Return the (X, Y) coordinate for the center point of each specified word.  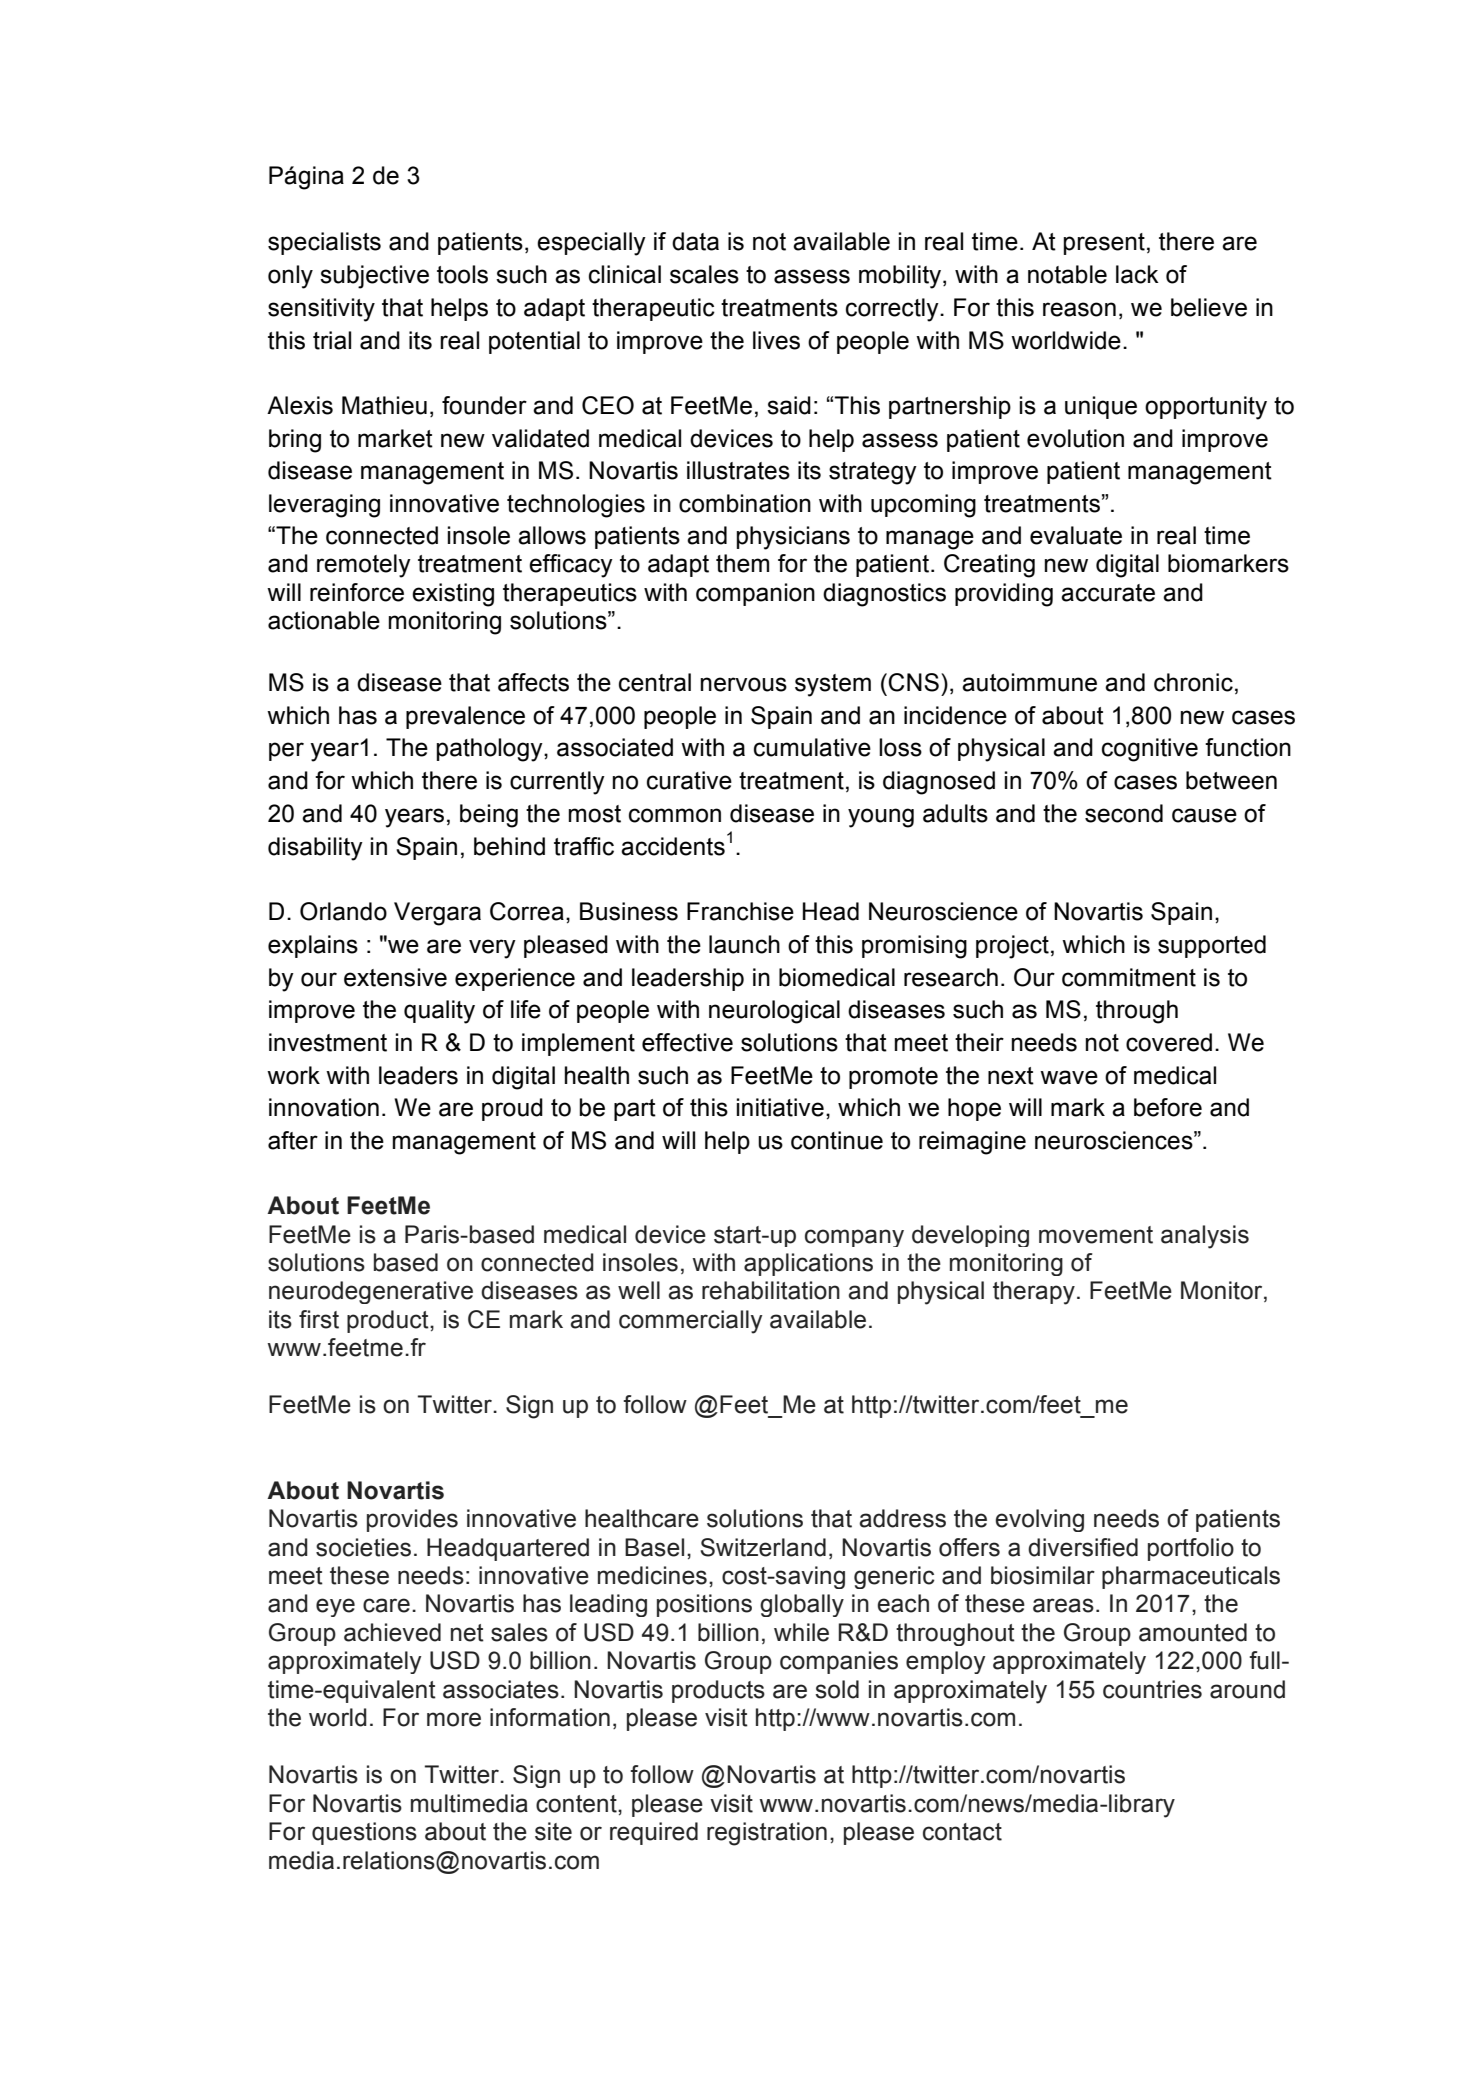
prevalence (465, 717)
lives (776, 340)
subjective (374, 277)
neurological (774, 1012)
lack (1137, 274)
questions (364, 1833)
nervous (744, 684)
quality (439, 1012)
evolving (1040, 1520)
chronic (1193, 682)
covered (1169, 1042)
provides (412, 1520)
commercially (690, 1322)
